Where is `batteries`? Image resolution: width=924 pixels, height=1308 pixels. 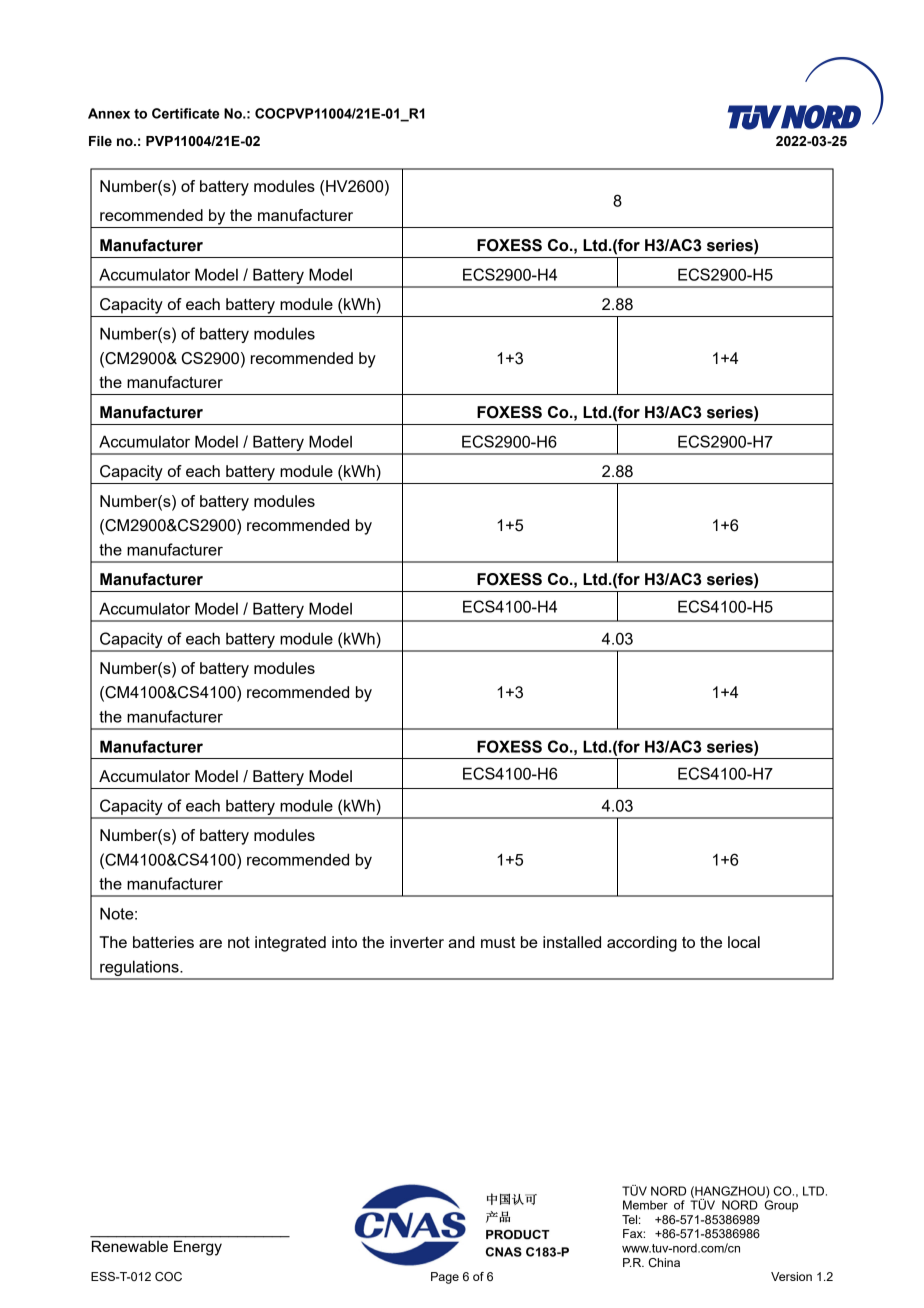 batteries is located at coordinates (163, 942).
